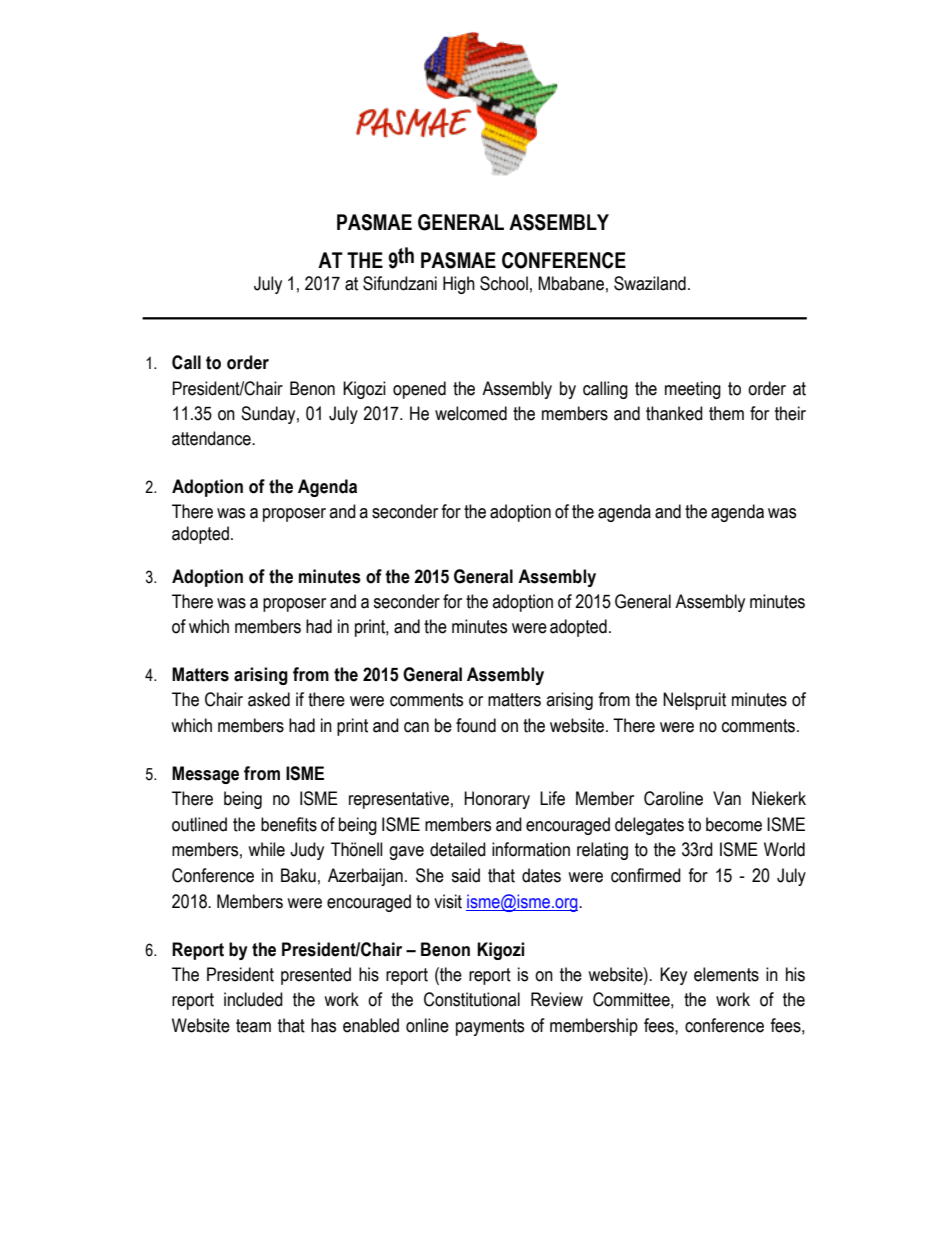  Describe the element at coordinates (472, 999) in the screenshot. I see `Constitutional` at that location.
